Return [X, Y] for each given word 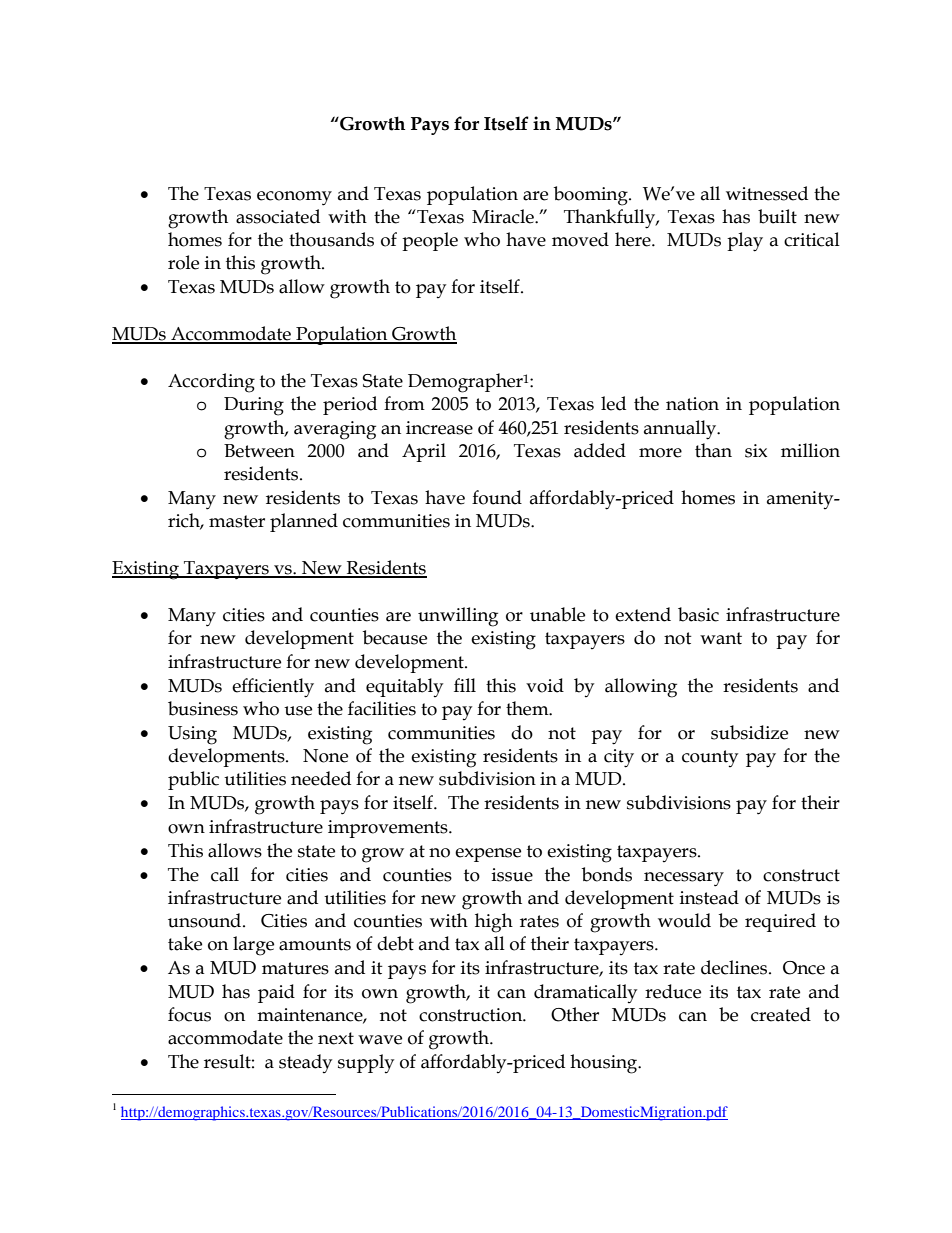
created [781, 1014]
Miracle [504, 216]
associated [278, 216]
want [721, 638]
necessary [684, 879]
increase [439, 428]
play [745, 242]
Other [575, 1014]
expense [488, 855]
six [756, 451]
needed [321, 778]
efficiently [273, 688]
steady [305, 1063]
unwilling [458, 617]
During [254, 406]
